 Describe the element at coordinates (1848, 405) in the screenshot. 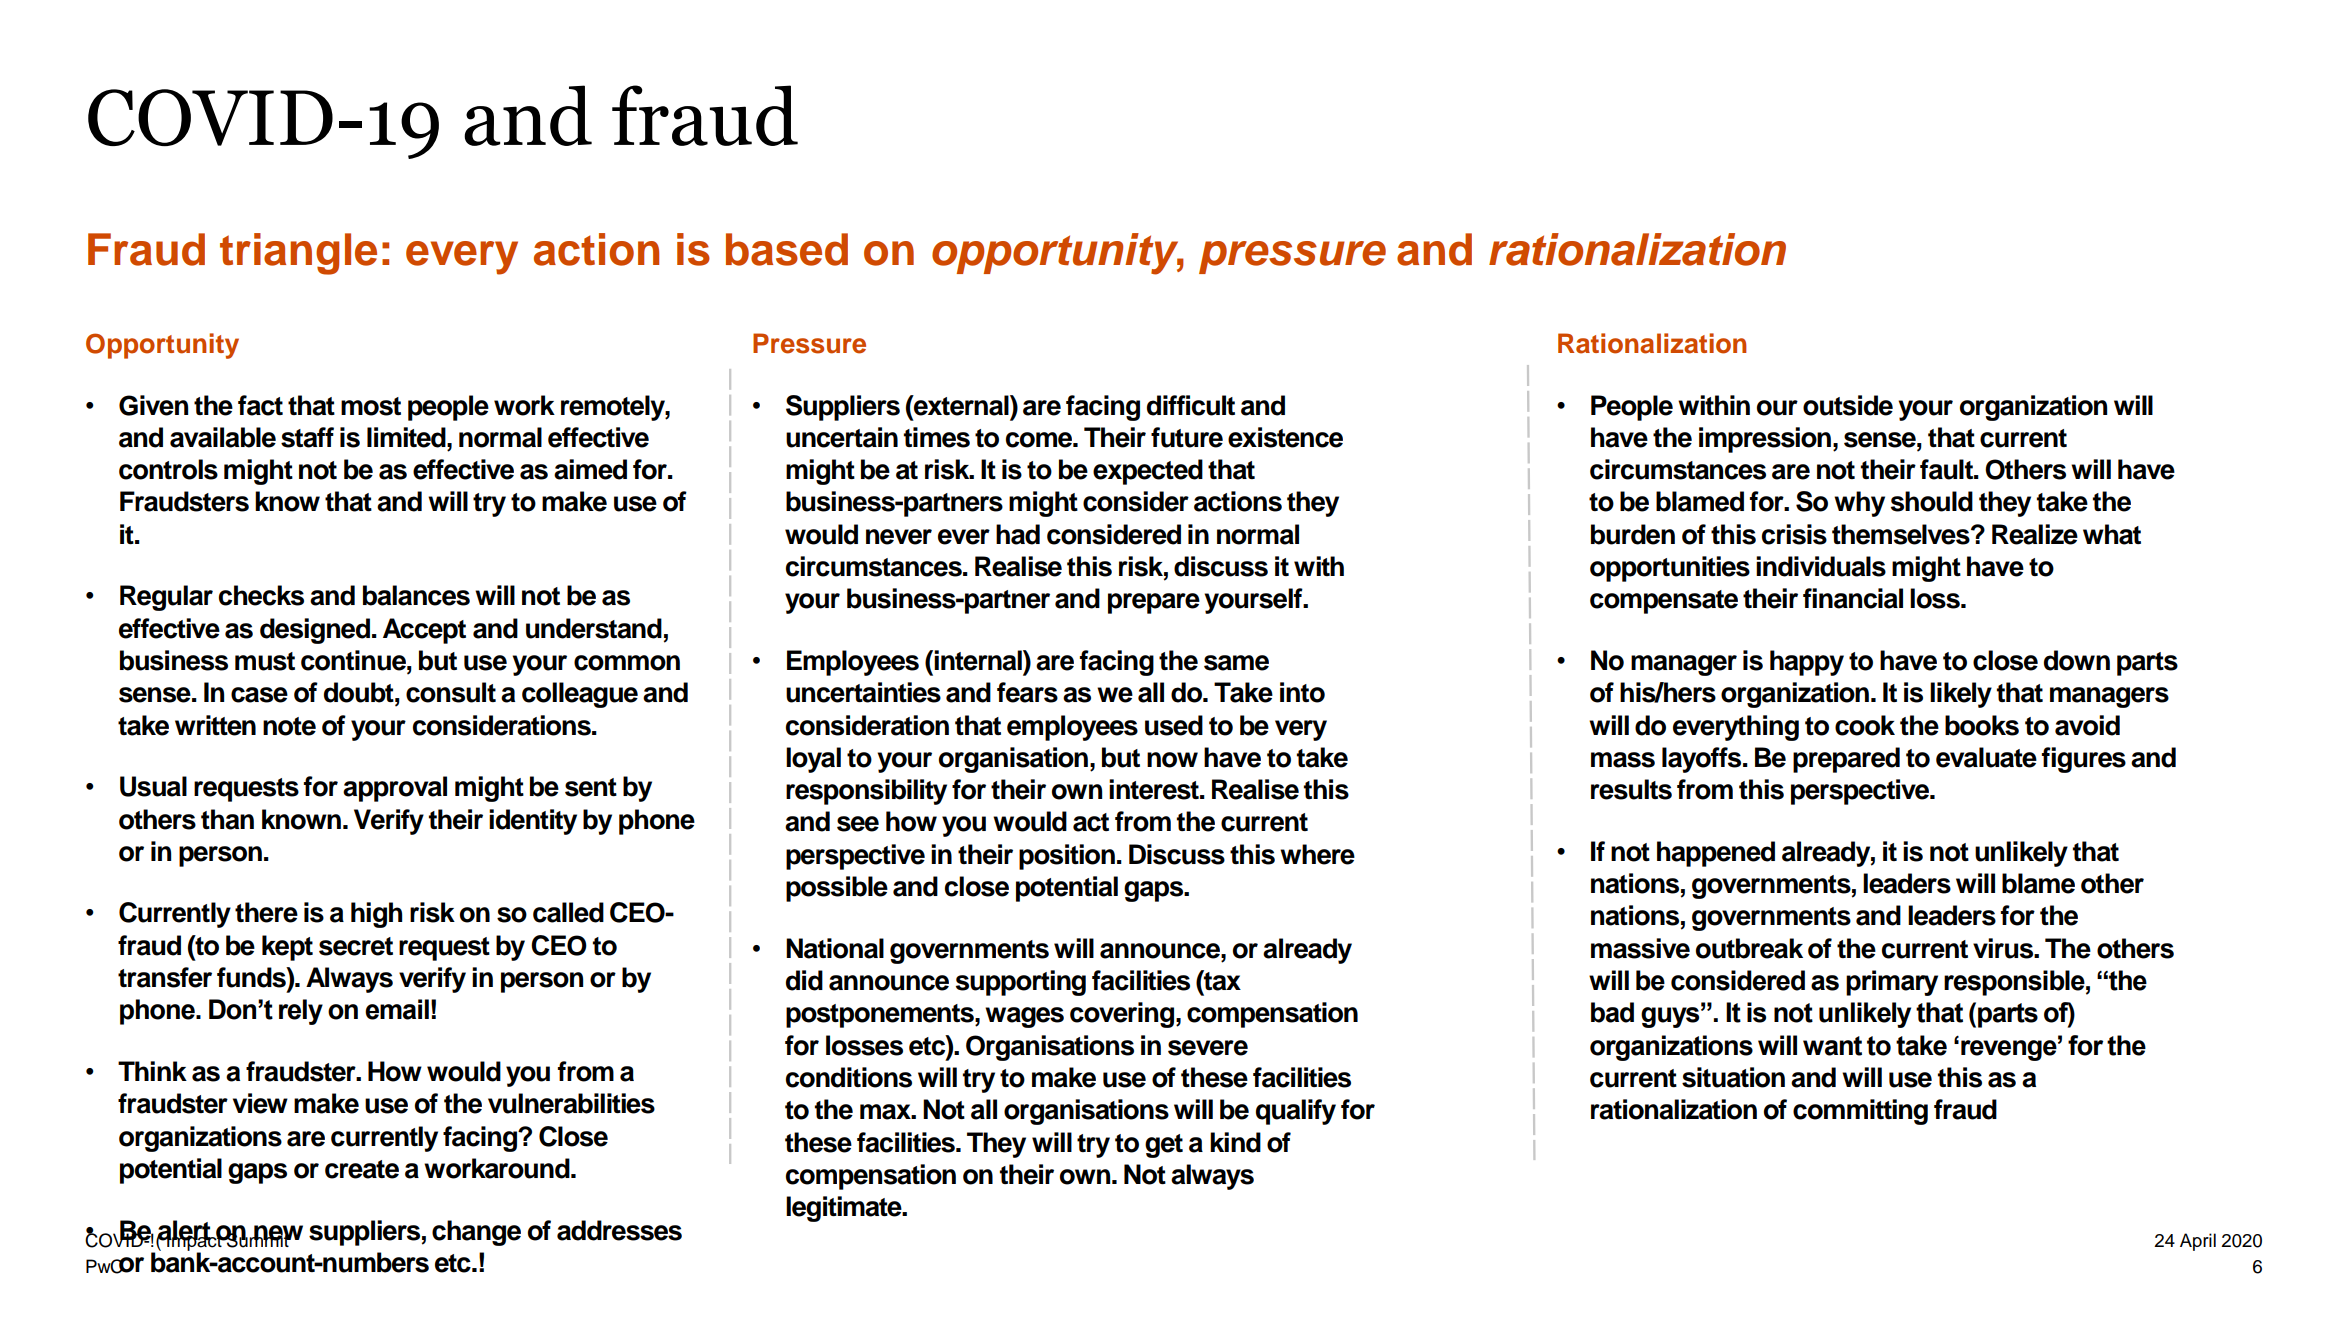

I see `outside` at that location.
